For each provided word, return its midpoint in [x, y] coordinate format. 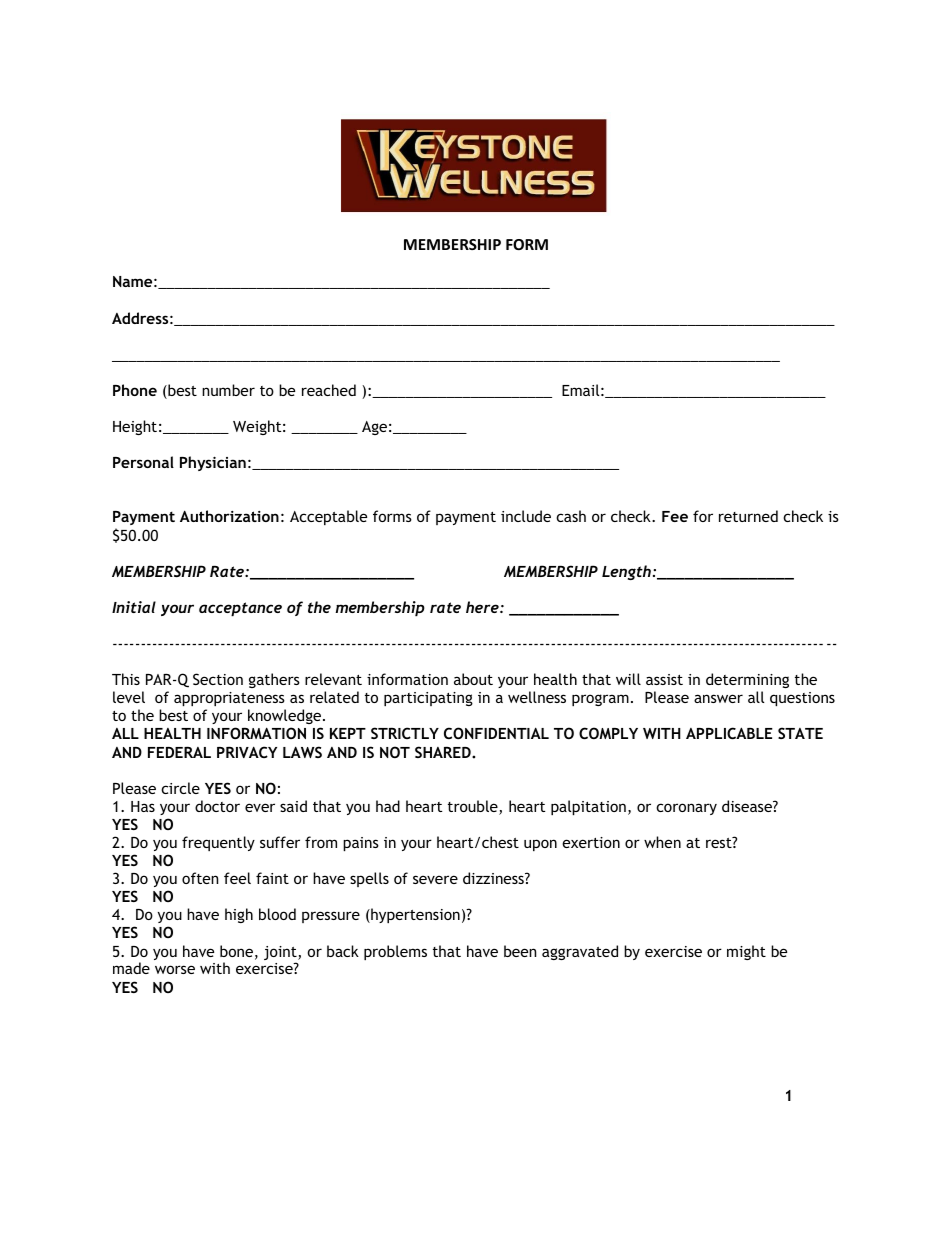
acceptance [240, 609]
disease [748, 806]
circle [180, 788]
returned [748, 516]
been [520, 951]
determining [747, 680]
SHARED [444, 752]
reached [329, 390]
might [746, 952]
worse [175, 969]
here [483, 607]
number [228, 390]
